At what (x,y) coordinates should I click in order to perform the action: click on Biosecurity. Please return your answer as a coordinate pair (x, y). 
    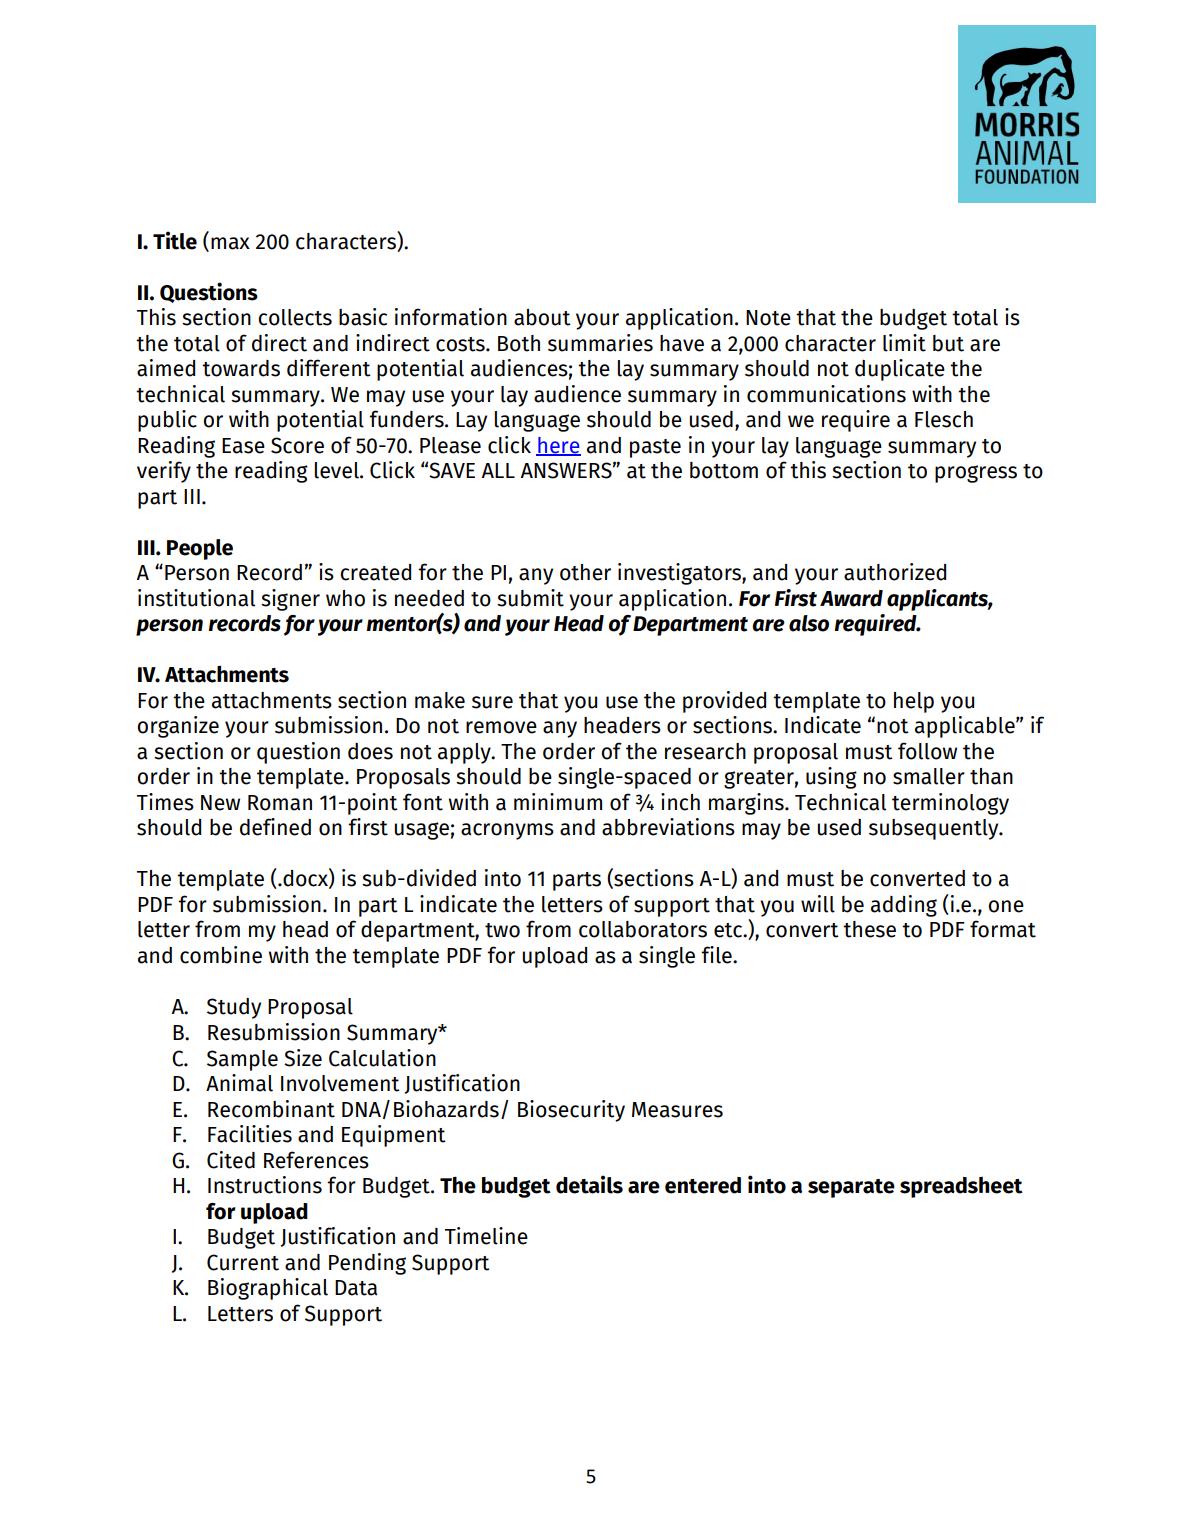
    Looking at the image, I should click on (571, 1111).
